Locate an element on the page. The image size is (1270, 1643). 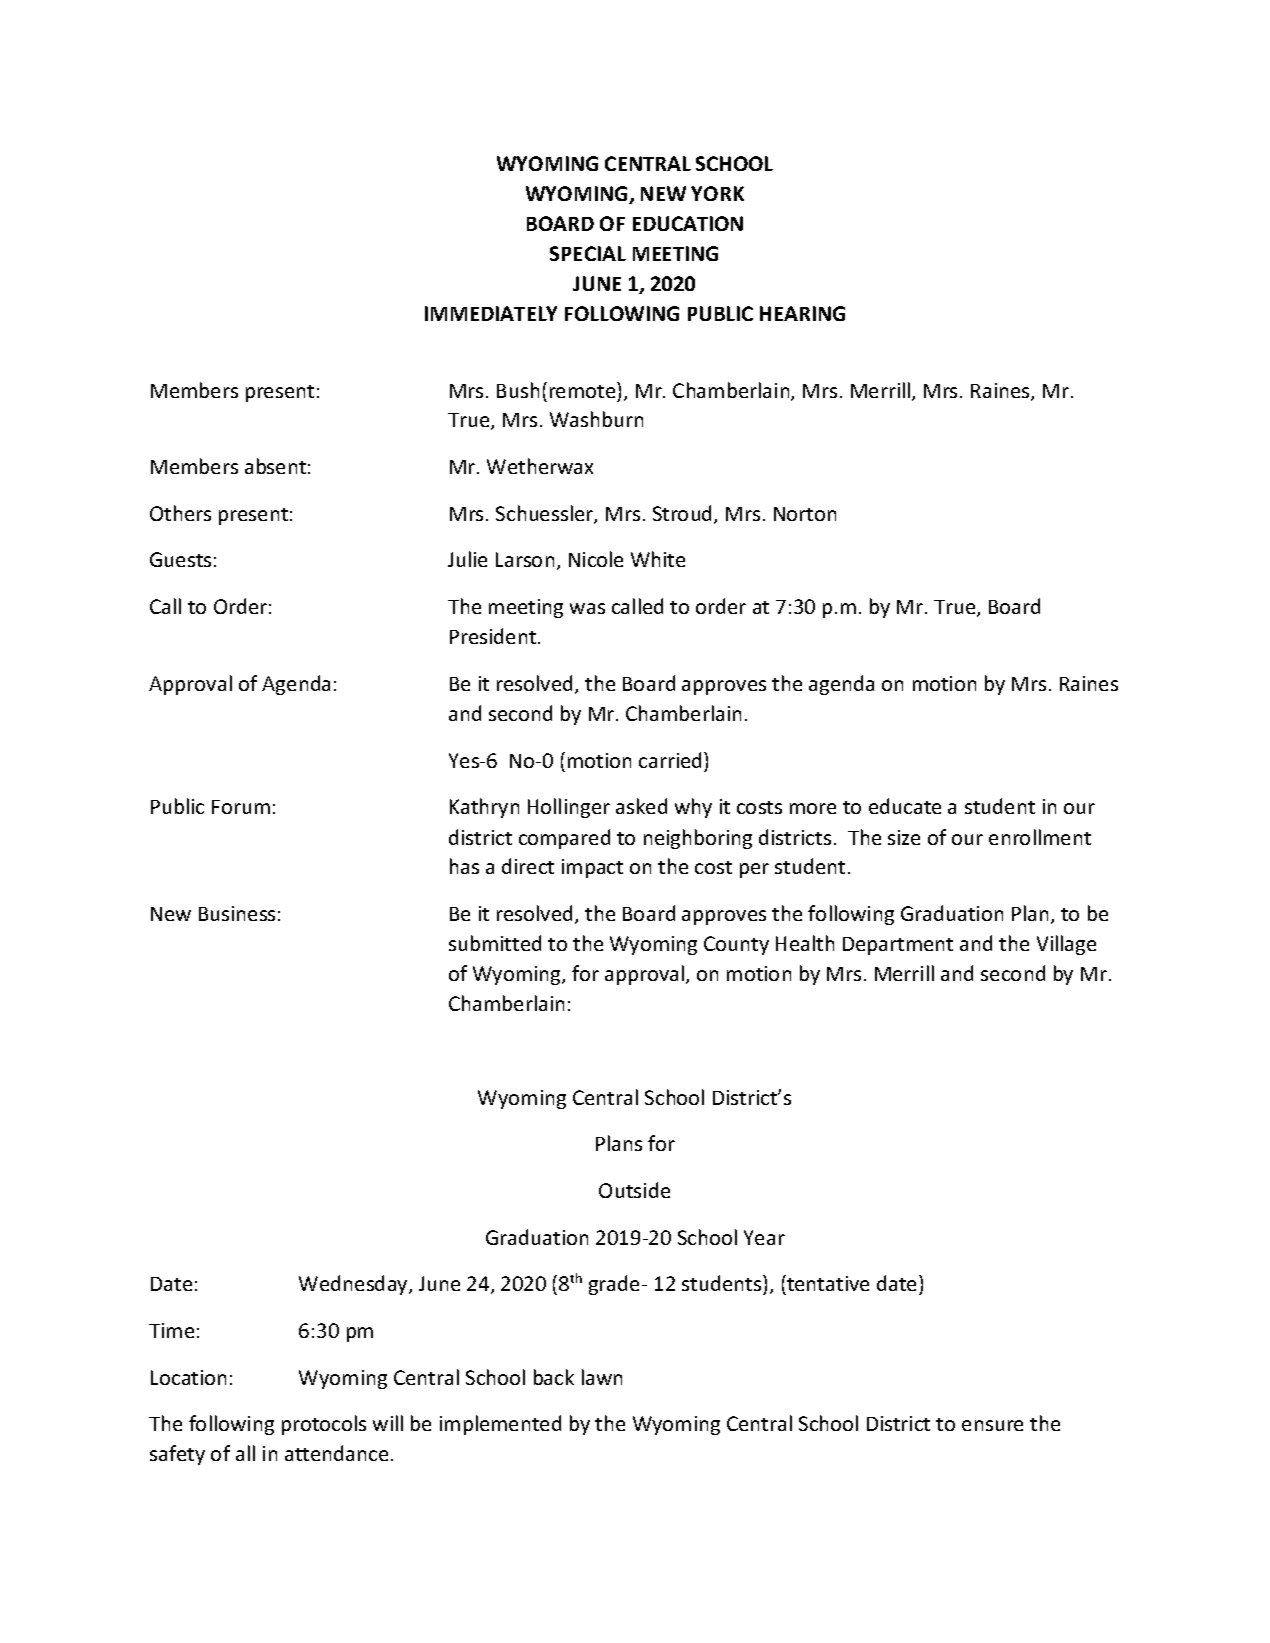
Outside is located at coordinates (634, 1190).
